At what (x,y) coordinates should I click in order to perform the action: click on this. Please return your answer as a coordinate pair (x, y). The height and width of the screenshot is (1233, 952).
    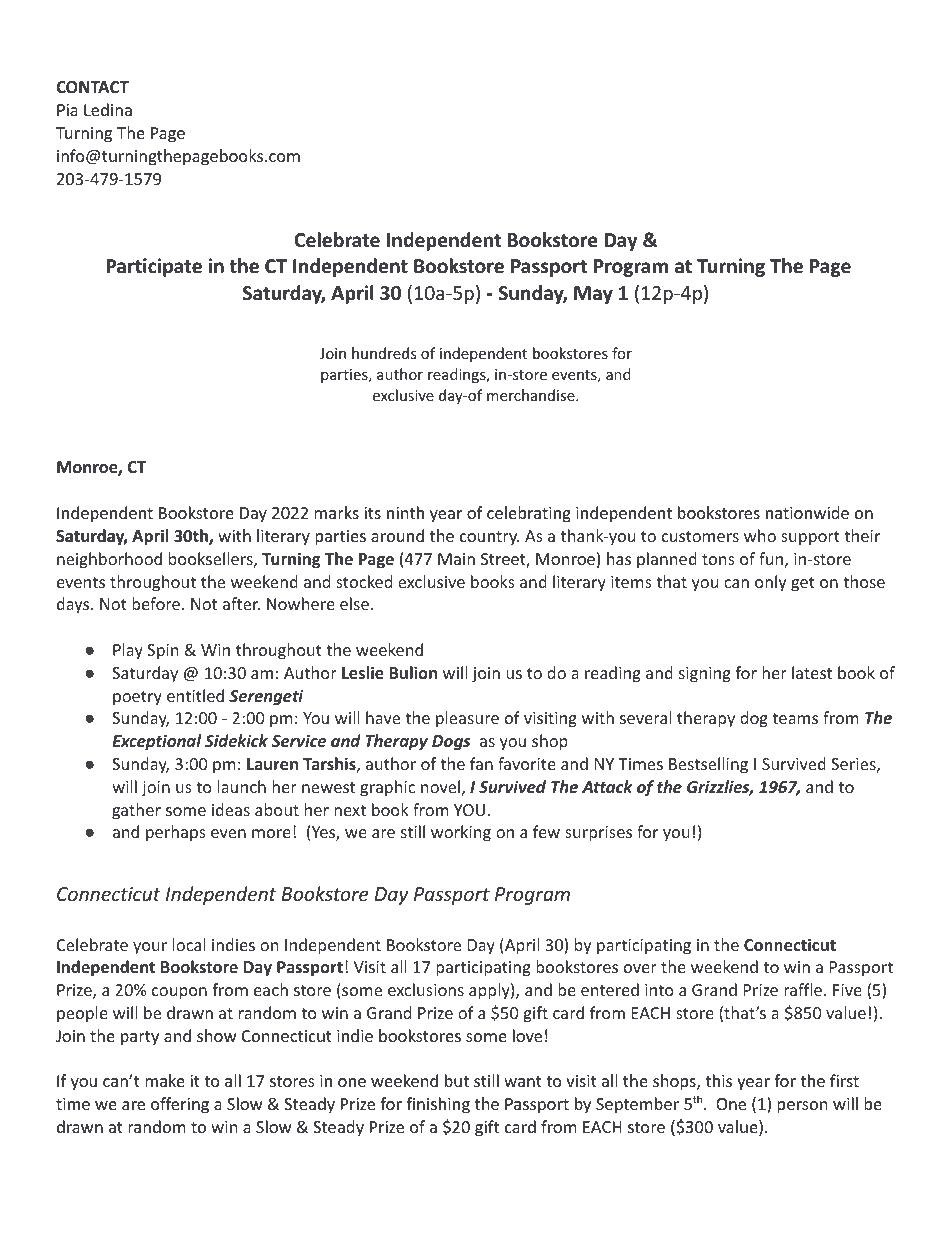
    Looking at the image, I should click on (718, 1080).
